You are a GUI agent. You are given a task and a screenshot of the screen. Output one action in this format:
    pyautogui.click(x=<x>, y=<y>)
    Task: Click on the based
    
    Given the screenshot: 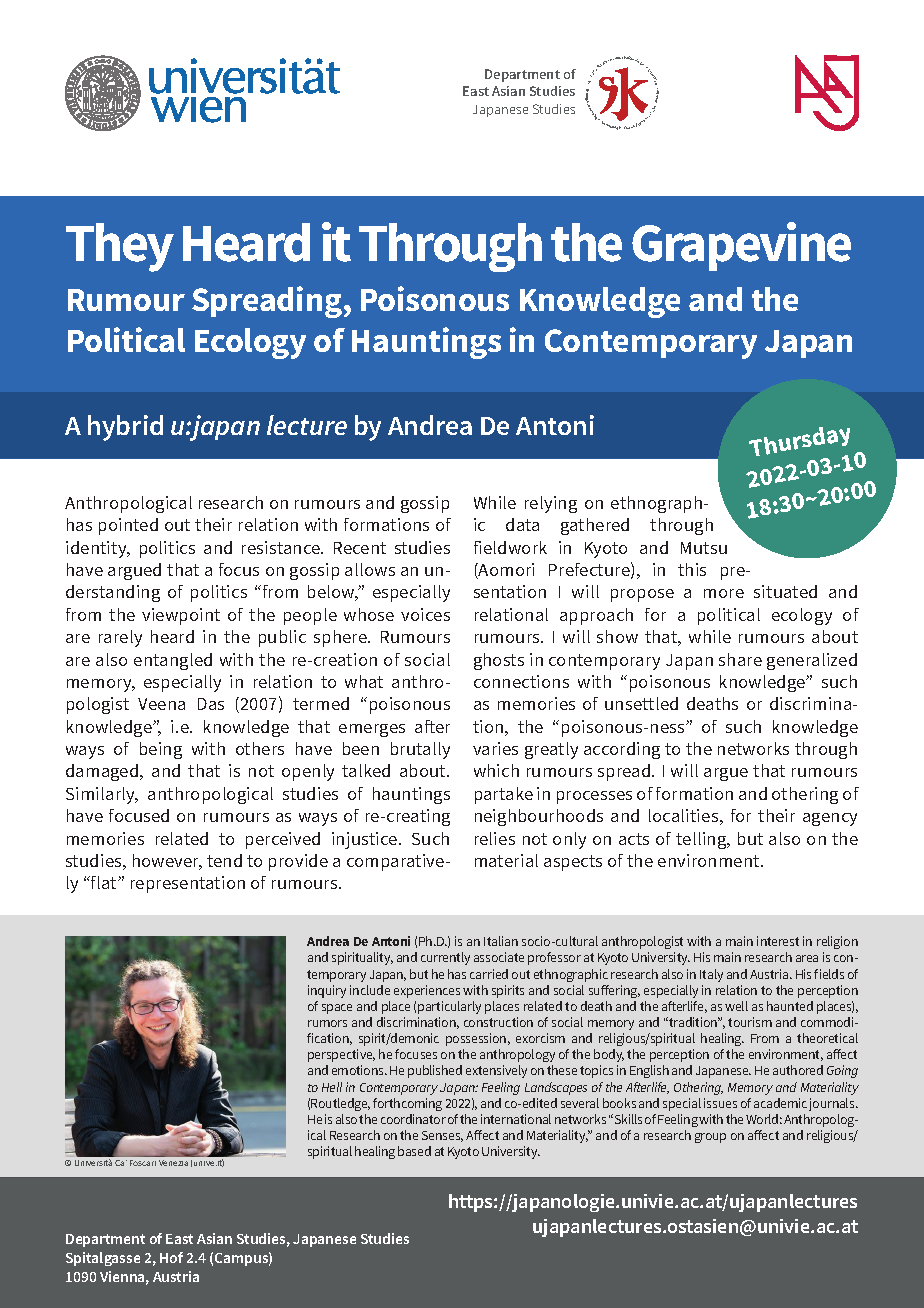 What is the action you would take?
    pyautogui.click(x=414, y=1151)
